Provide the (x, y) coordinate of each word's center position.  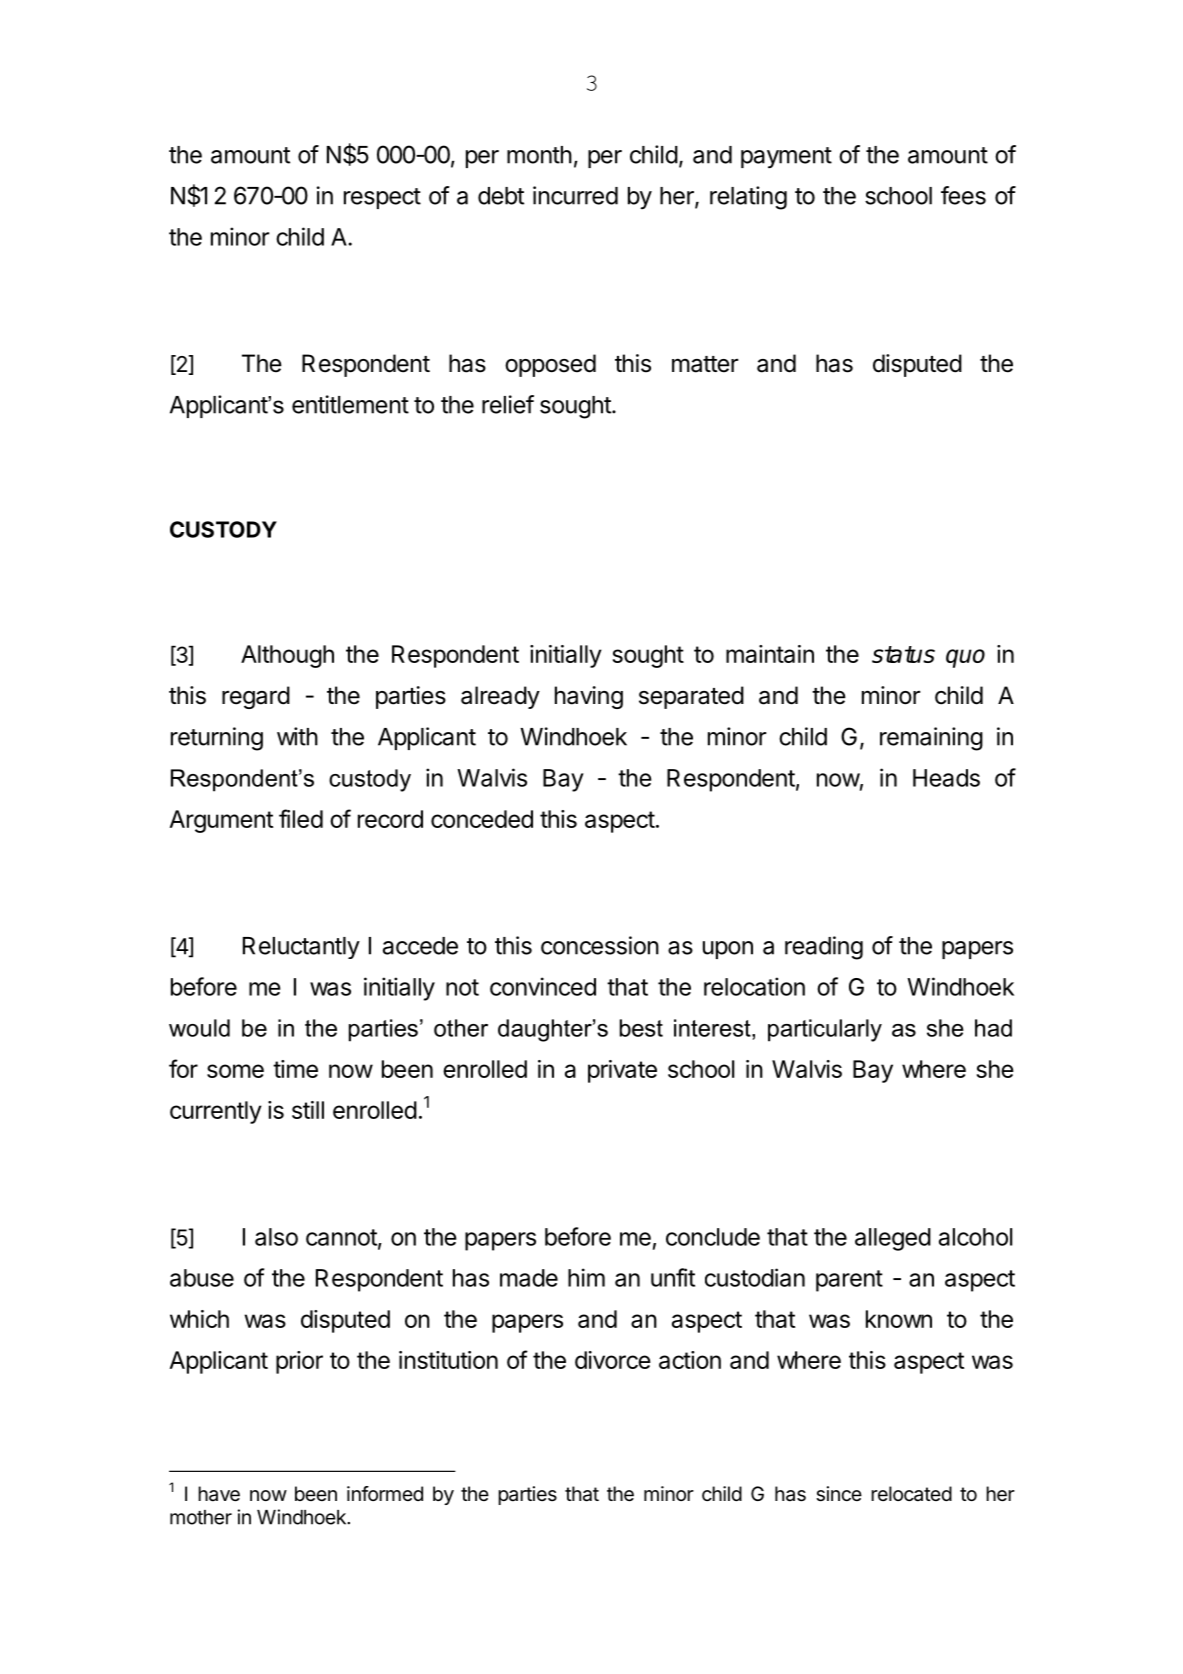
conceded (482, 819)
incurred (575, 195)
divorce (613, 1360)
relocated (911, 1494)
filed (301, 818)
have (219, 1494)
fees (963, 195)
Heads (946, 778)
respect (382, 198)
